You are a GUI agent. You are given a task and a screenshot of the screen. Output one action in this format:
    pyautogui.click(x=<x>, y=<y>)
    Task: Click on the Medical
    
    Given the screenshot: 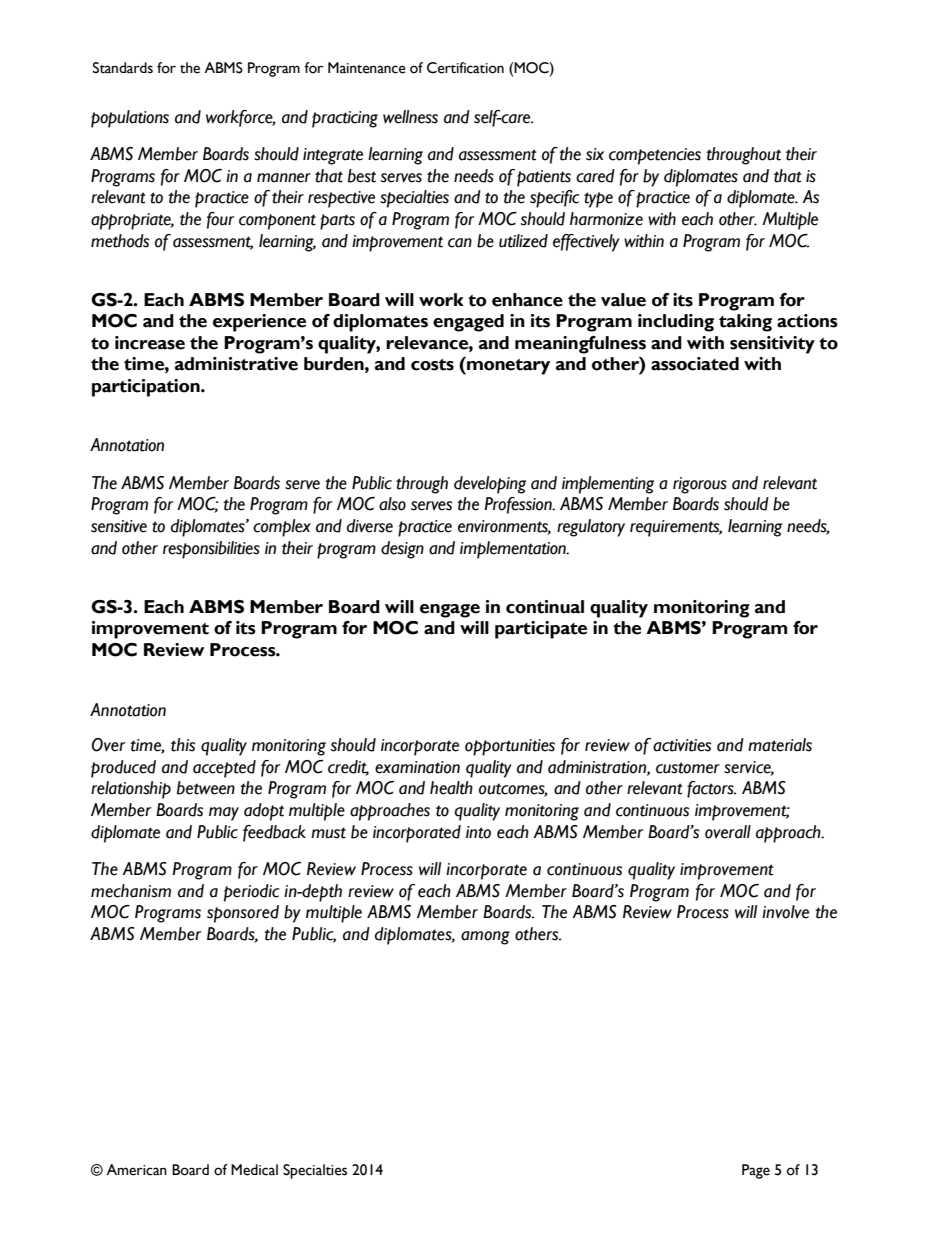 What is the action you would take?
    pyautogui.click(x=254, y=1170)
